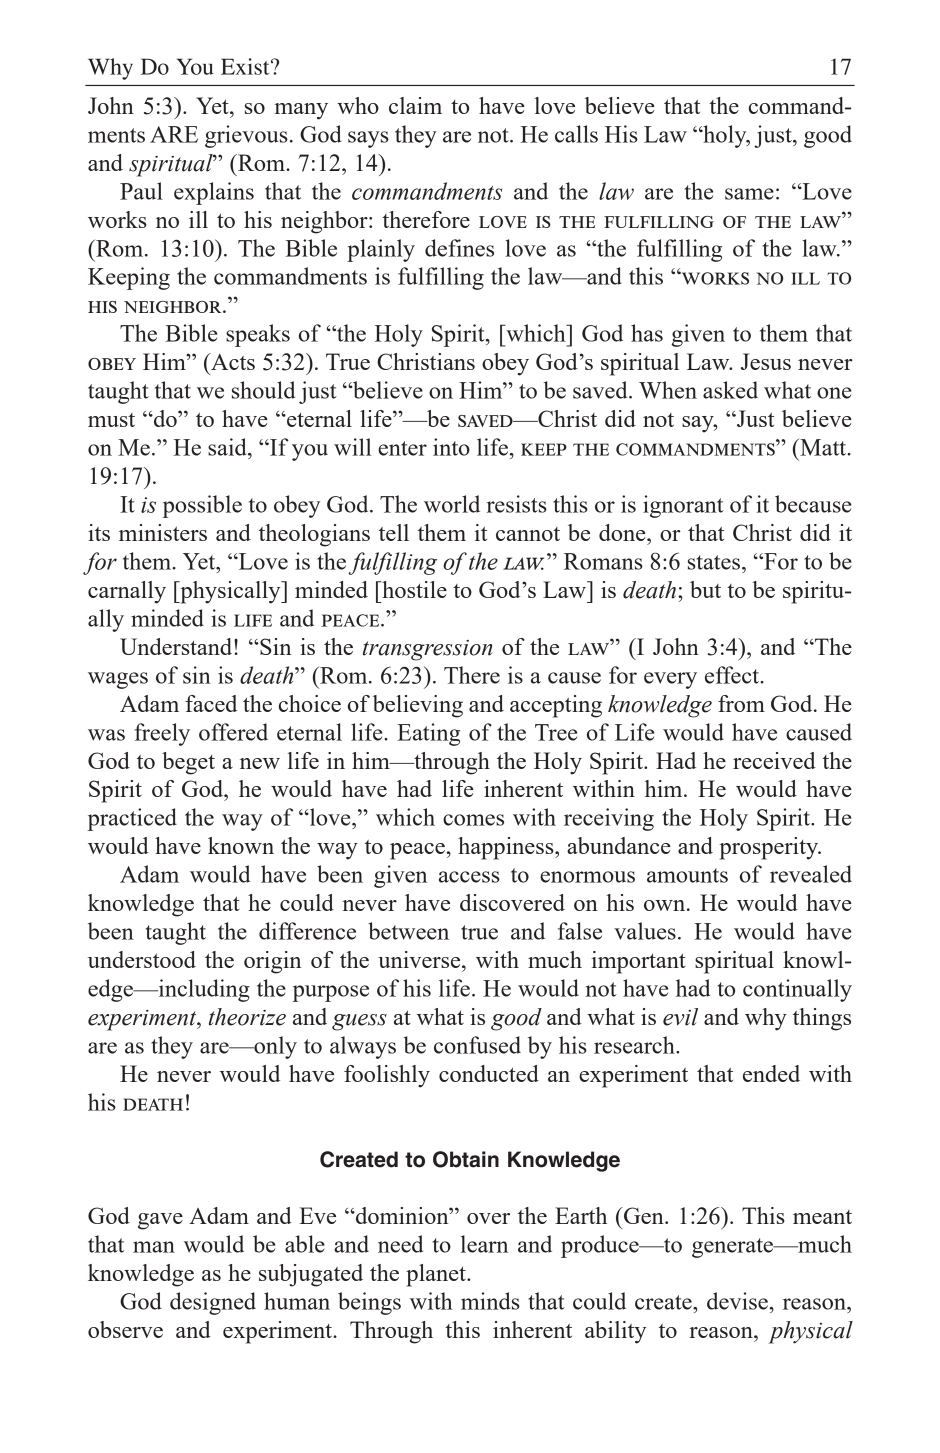 The image size is (940, 1453). I want to click on minds, so click(490, 1301).
